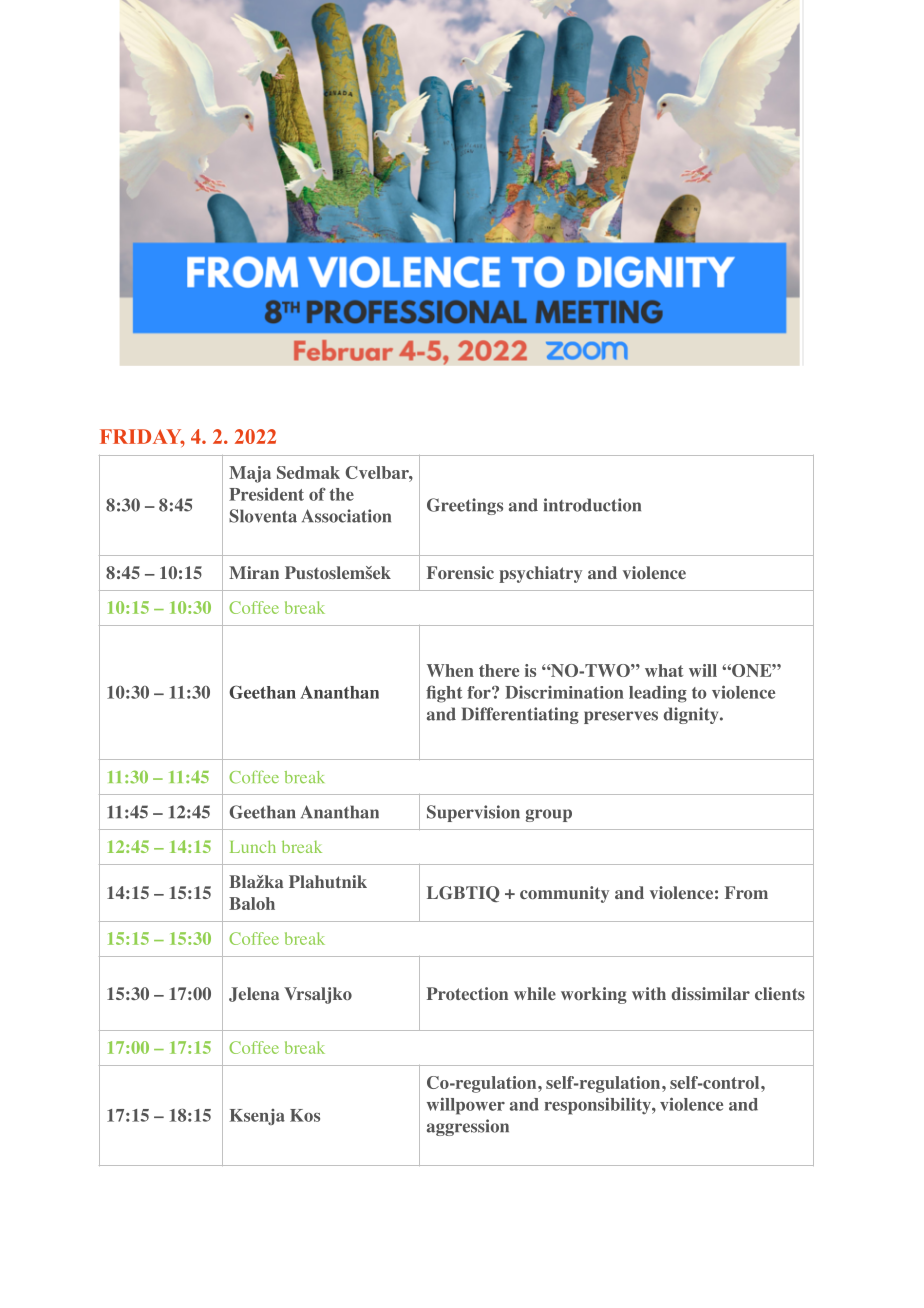  Describe the element at coordinates (592, 505) in the screenshot. I see `introduction` at that location.
